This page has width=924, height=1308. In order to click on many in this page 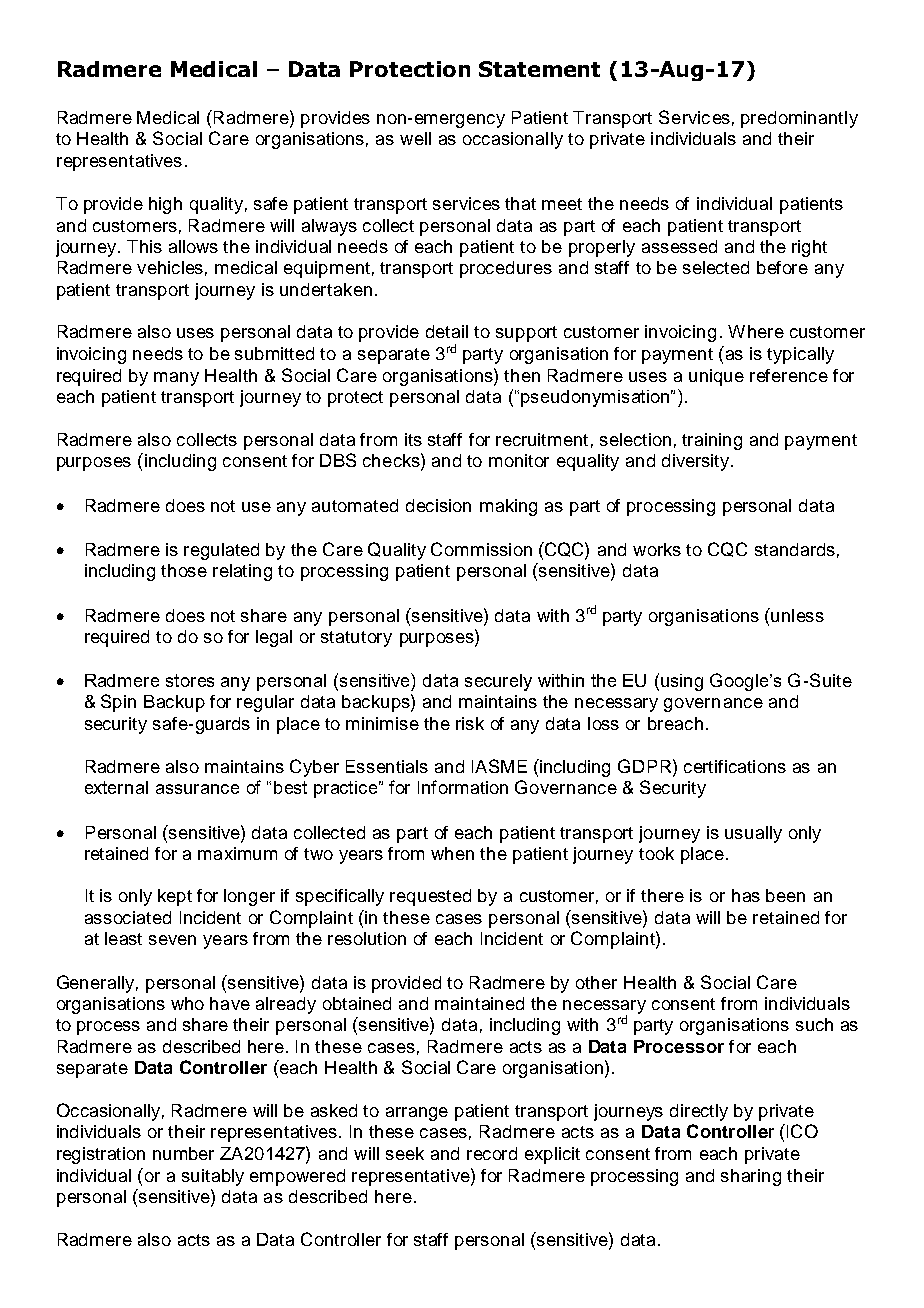, I will do `click(176, 379)`.
